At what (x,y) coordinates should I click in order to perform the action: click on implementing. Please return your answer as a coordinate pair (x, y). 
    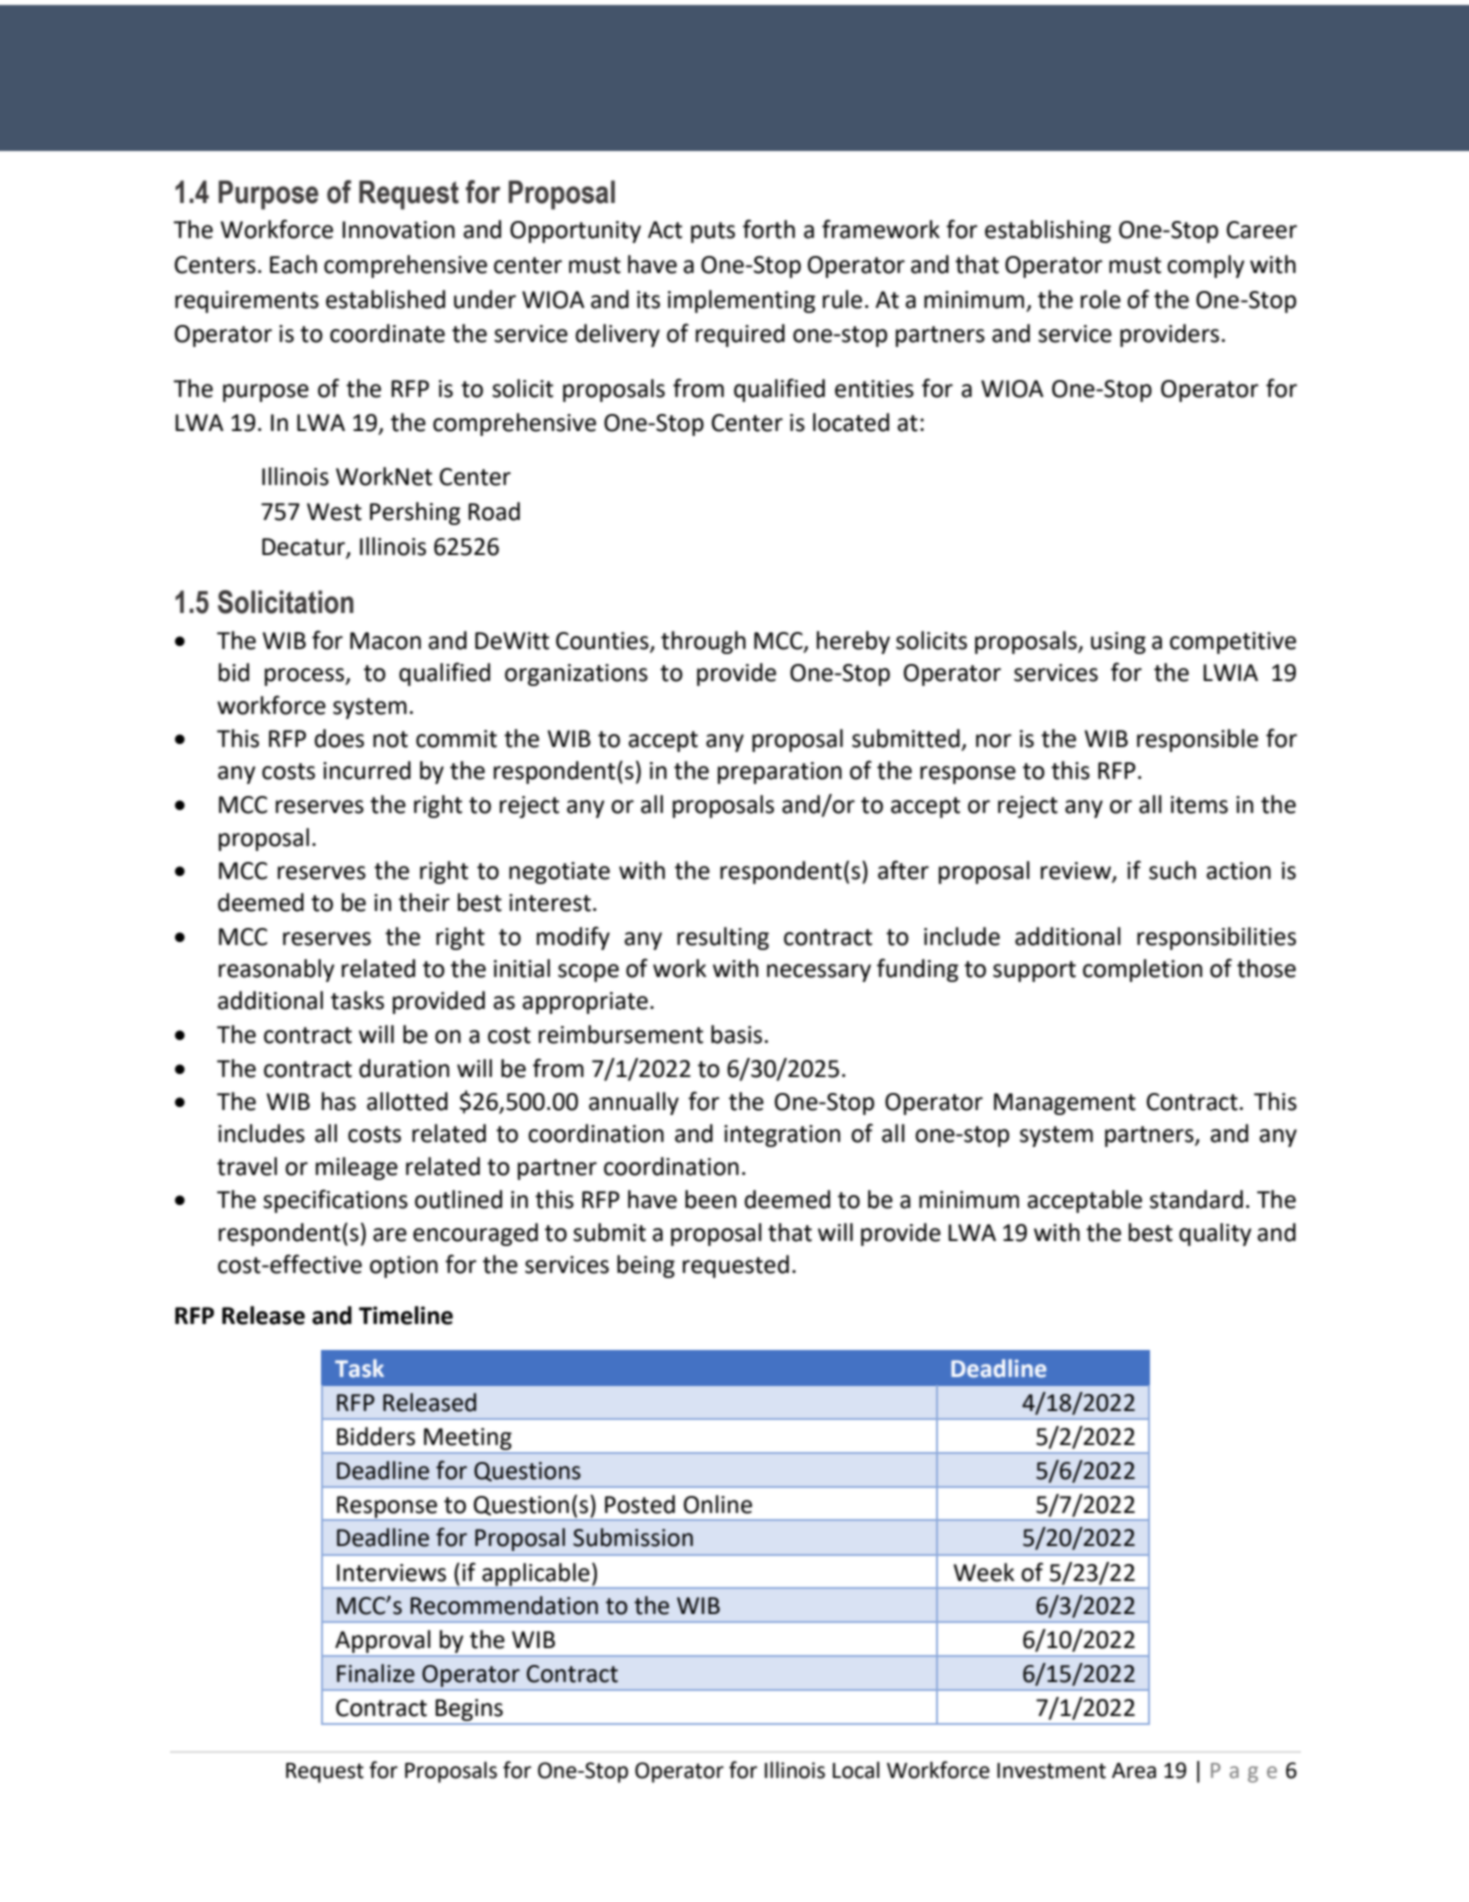
    Looking at the image, I should click on (741, 301).
